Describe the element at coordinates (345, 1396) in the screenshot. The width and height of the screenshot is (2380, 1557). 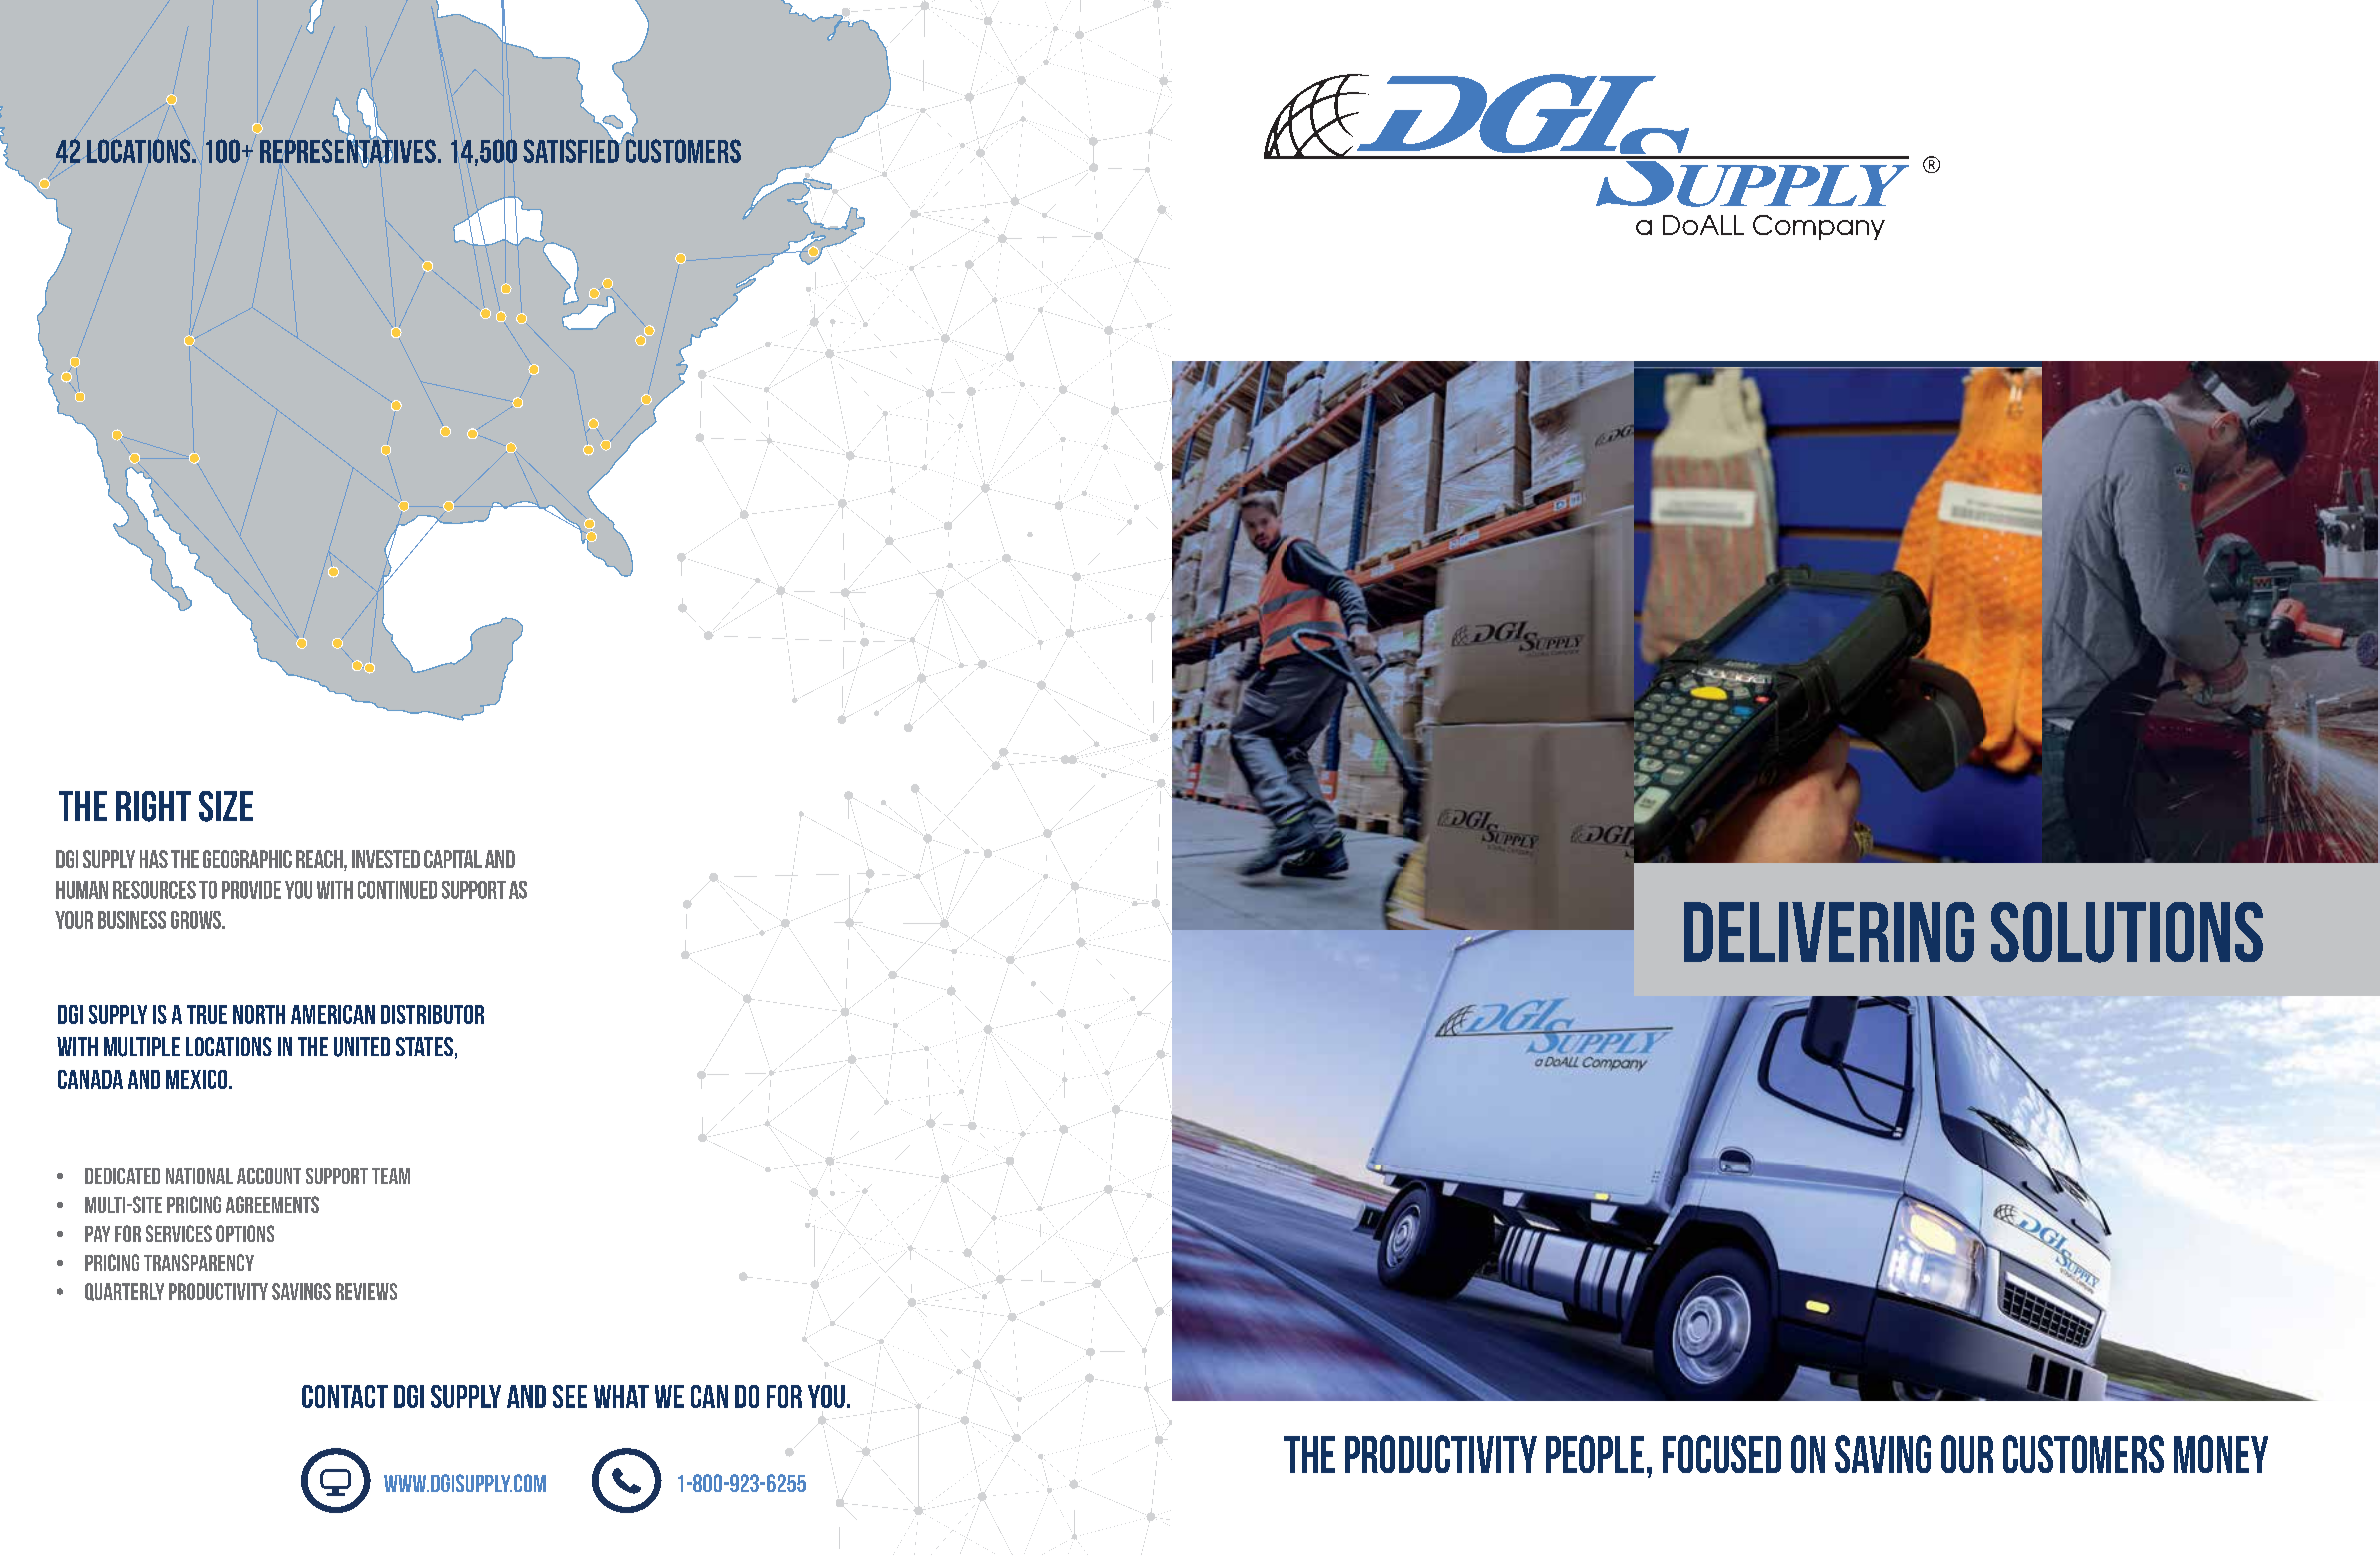
I see `Contact` at that location.
